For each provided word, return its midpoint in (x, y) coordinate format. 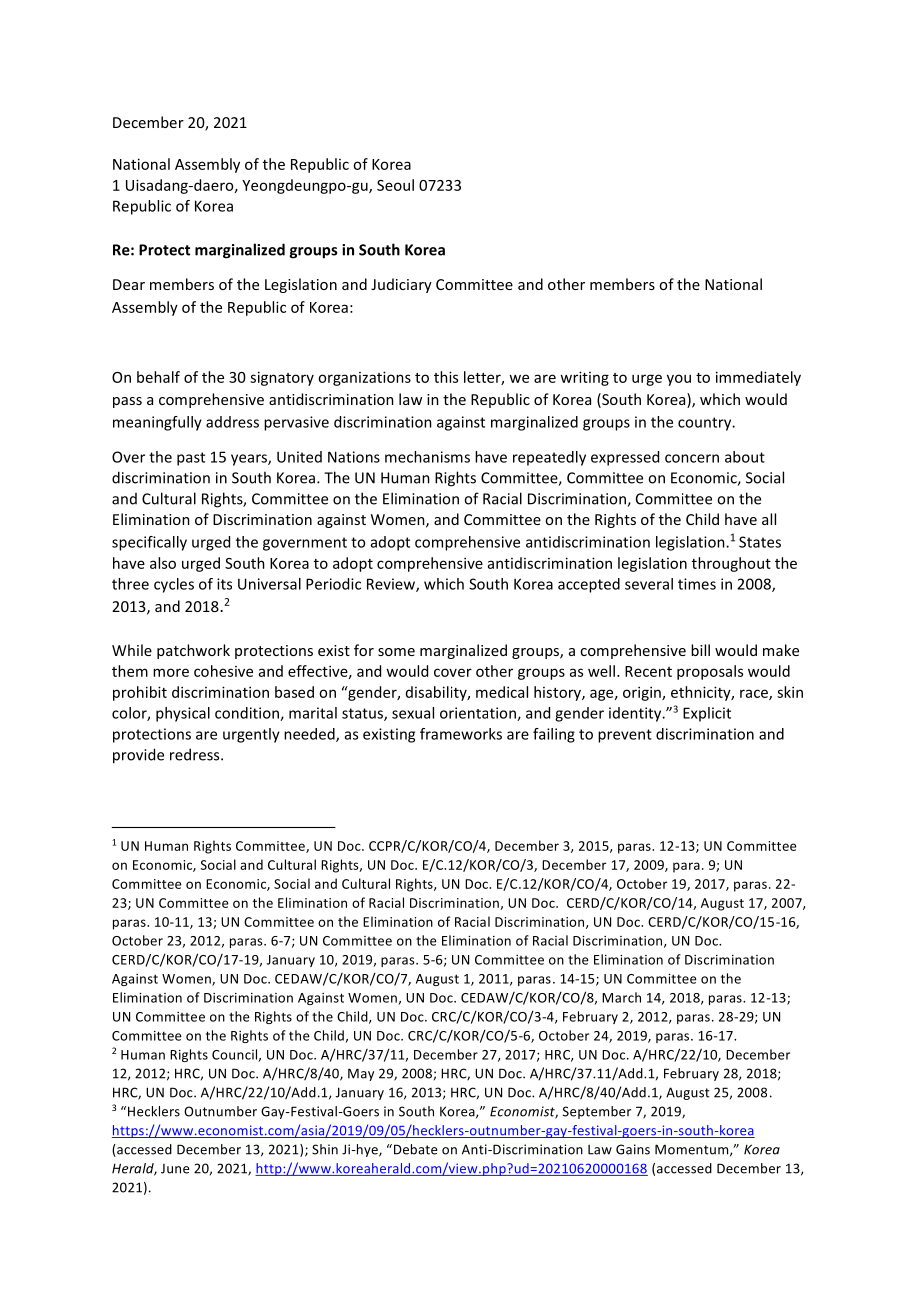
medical (502, 692)
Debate (414, 1149)
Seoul (395, 185)
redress (196, 754)
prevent (625, 736)
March (621, 997)
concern (692, 458)
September (597, 1112)
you (679, 380)
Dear (129, 284)
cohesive (223, 671)
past (191, 459)
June (175, 1169)
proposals (710, 672)
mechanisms (427, 457)
